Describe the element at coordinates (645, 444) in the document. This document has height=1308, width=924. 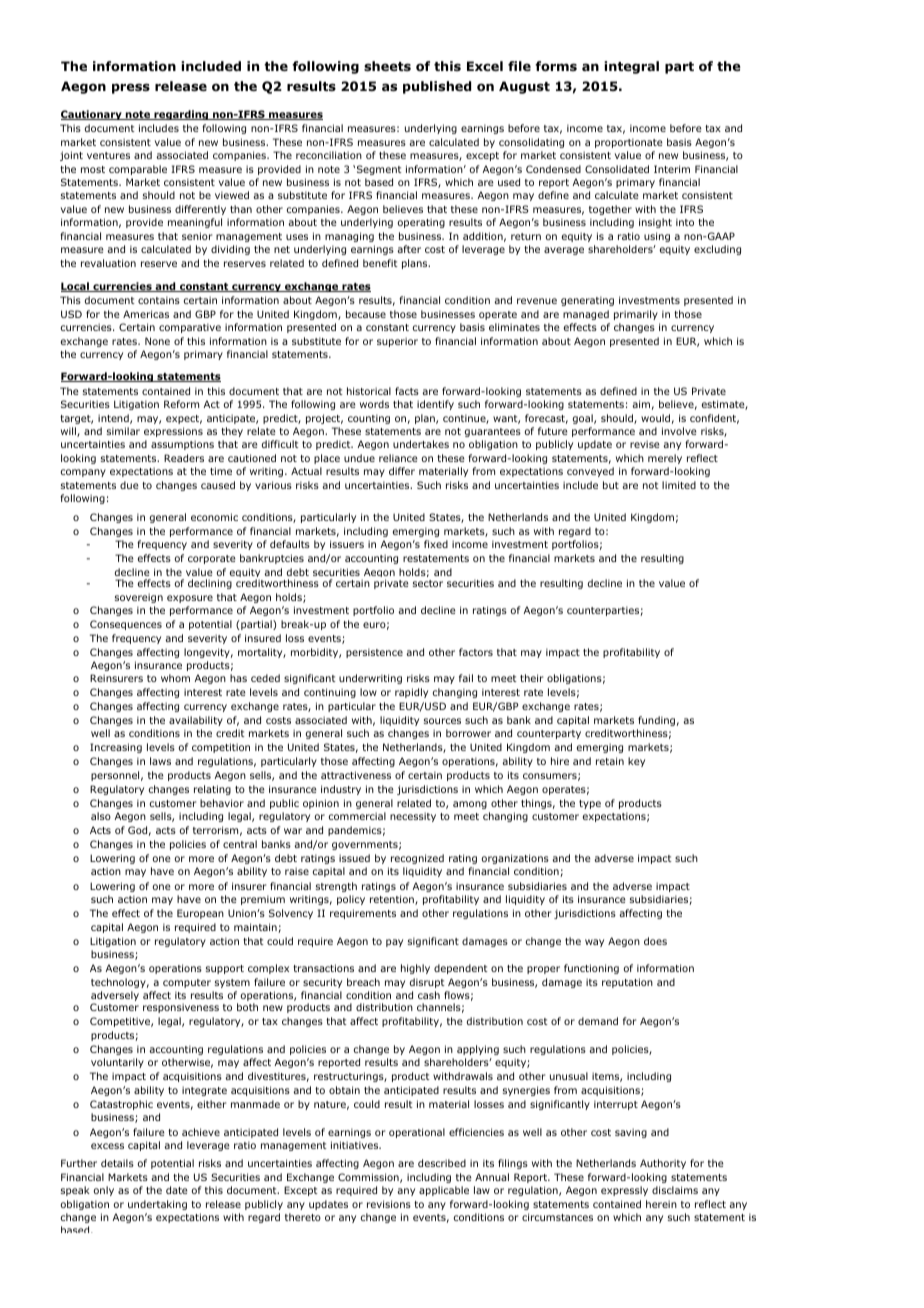
I see `revise` at that location.
